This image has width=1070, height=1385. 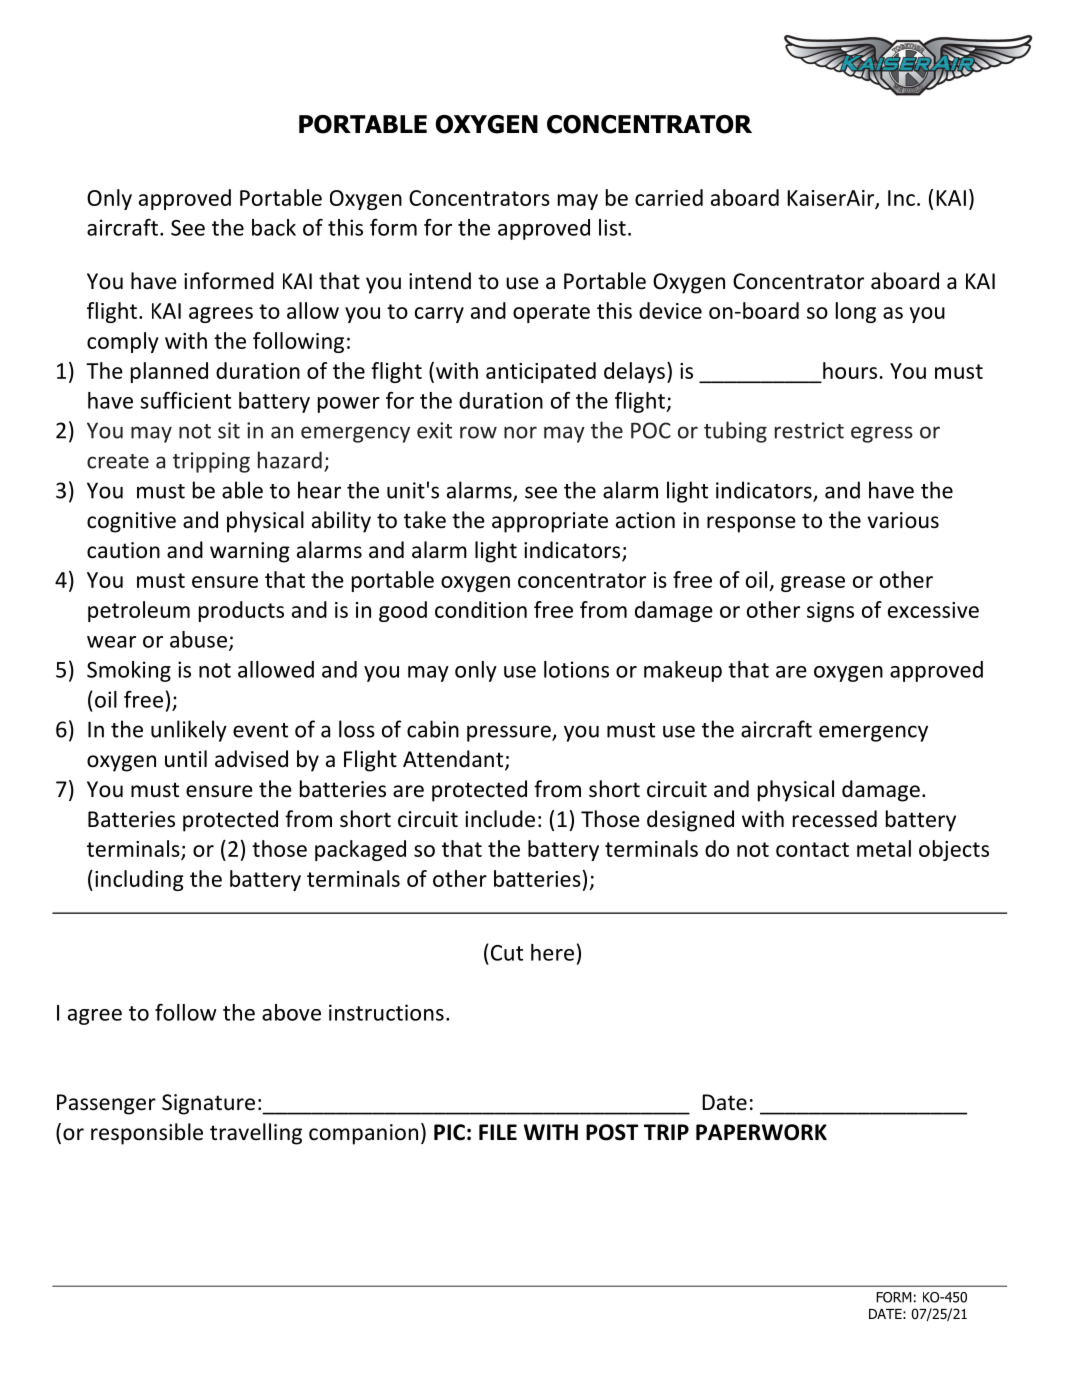 What do you see at coordinates (856, 312) in the image?
I see `long` at bounding box center [856, 312].
